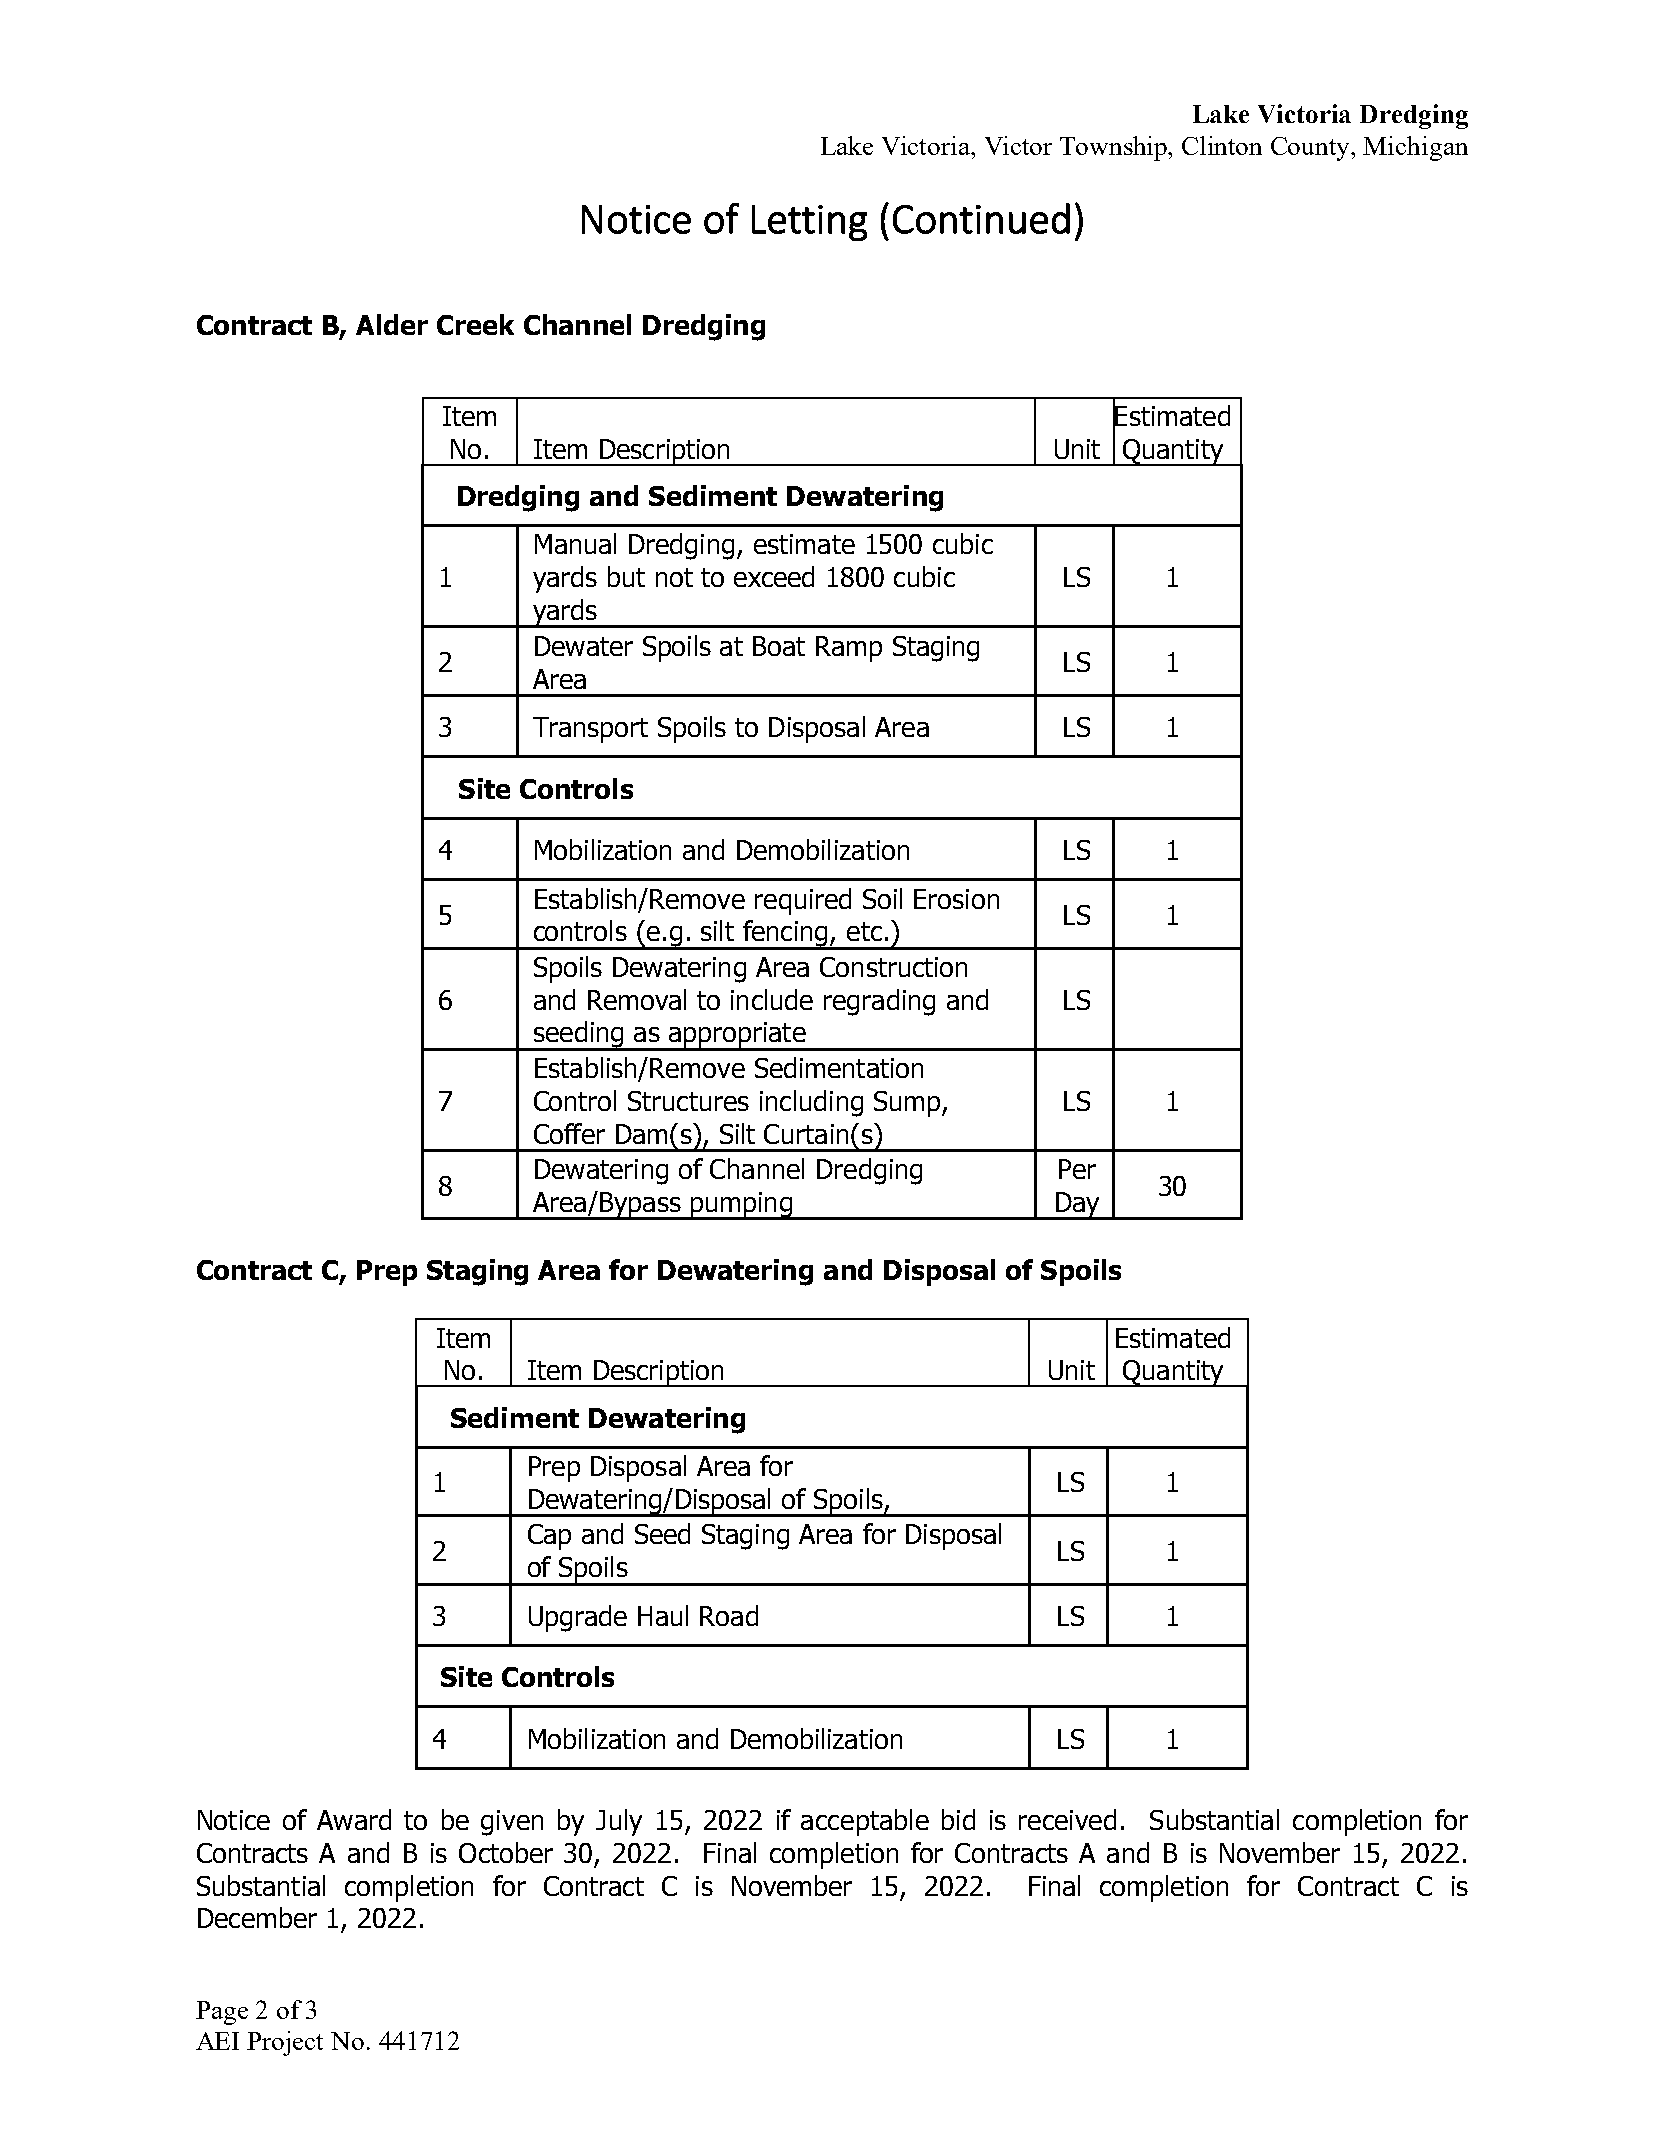 The height and width of the page is (2154, 1664). Describe the element at coordinates (803, 901) in the page. I see `required` at that location.
